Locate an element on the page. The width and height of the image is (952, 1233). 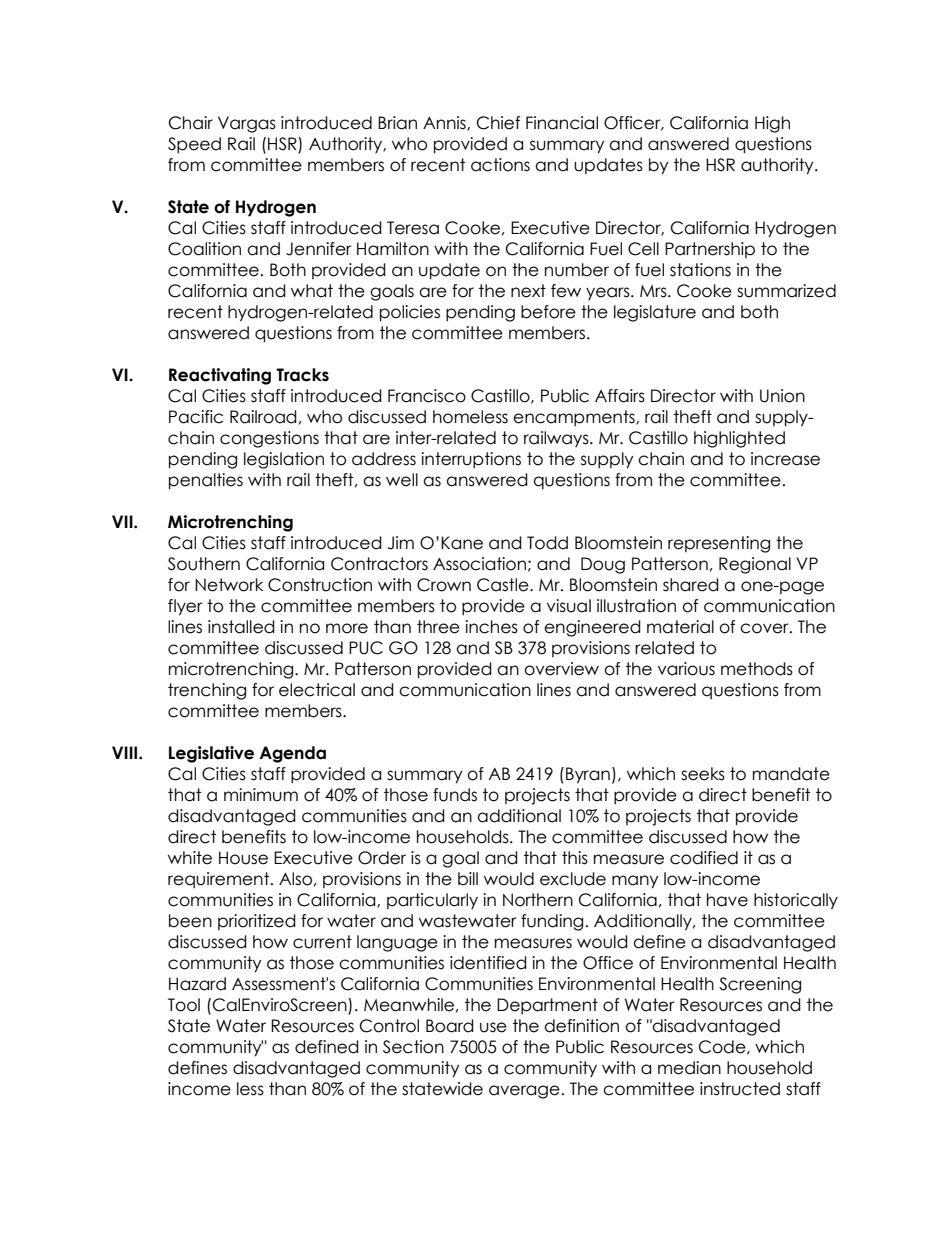
codified is located at coordinates (704, 858).
